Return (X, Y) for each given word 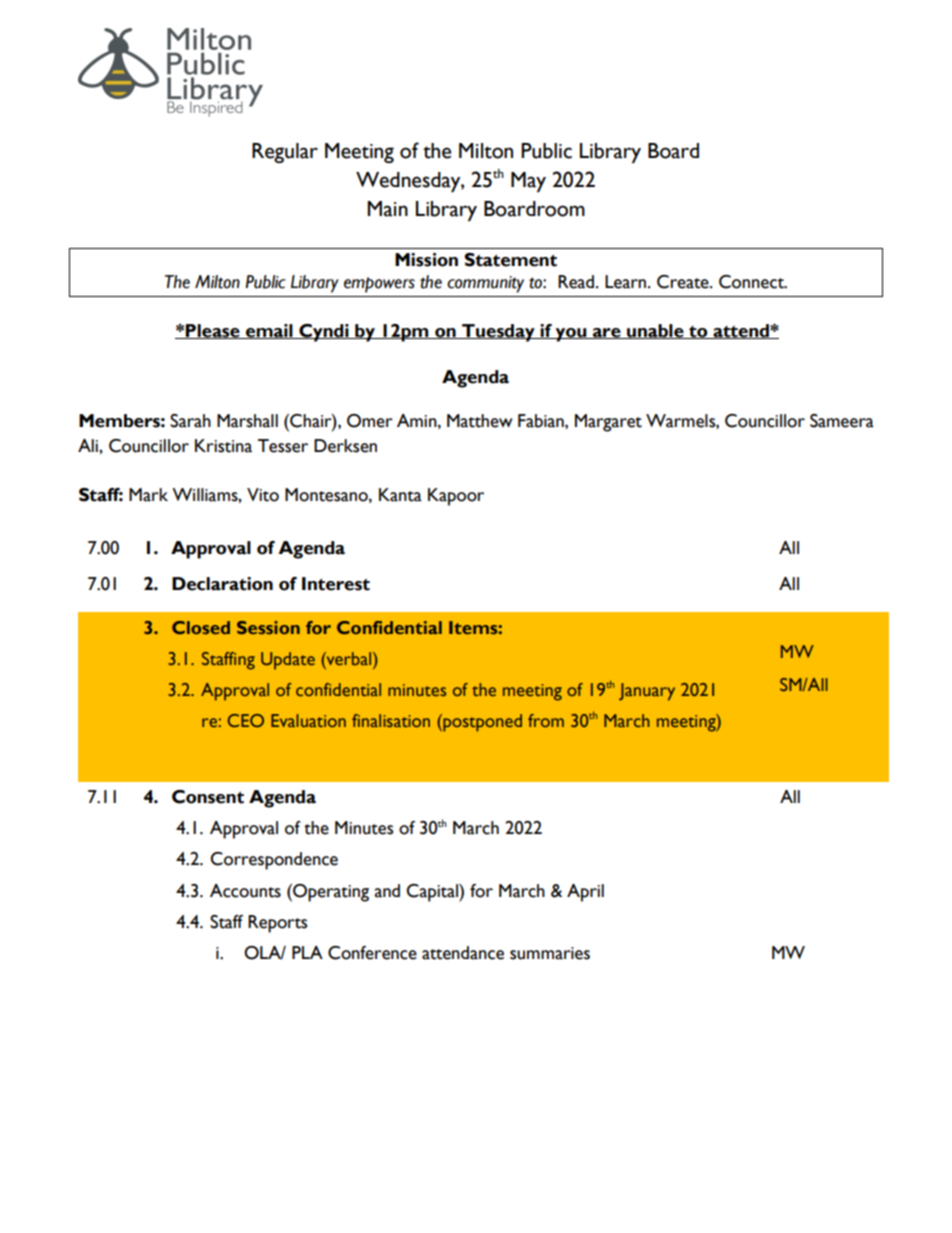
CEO (246, 720)
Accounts (245, 891)
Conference (372, 953)
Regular (285, 153)
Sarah (190, 421)
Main (388, 209)
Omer (370, 421)
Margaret (608, 423)
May (528, 182)
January (647, 692)
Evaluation (308, 720)
